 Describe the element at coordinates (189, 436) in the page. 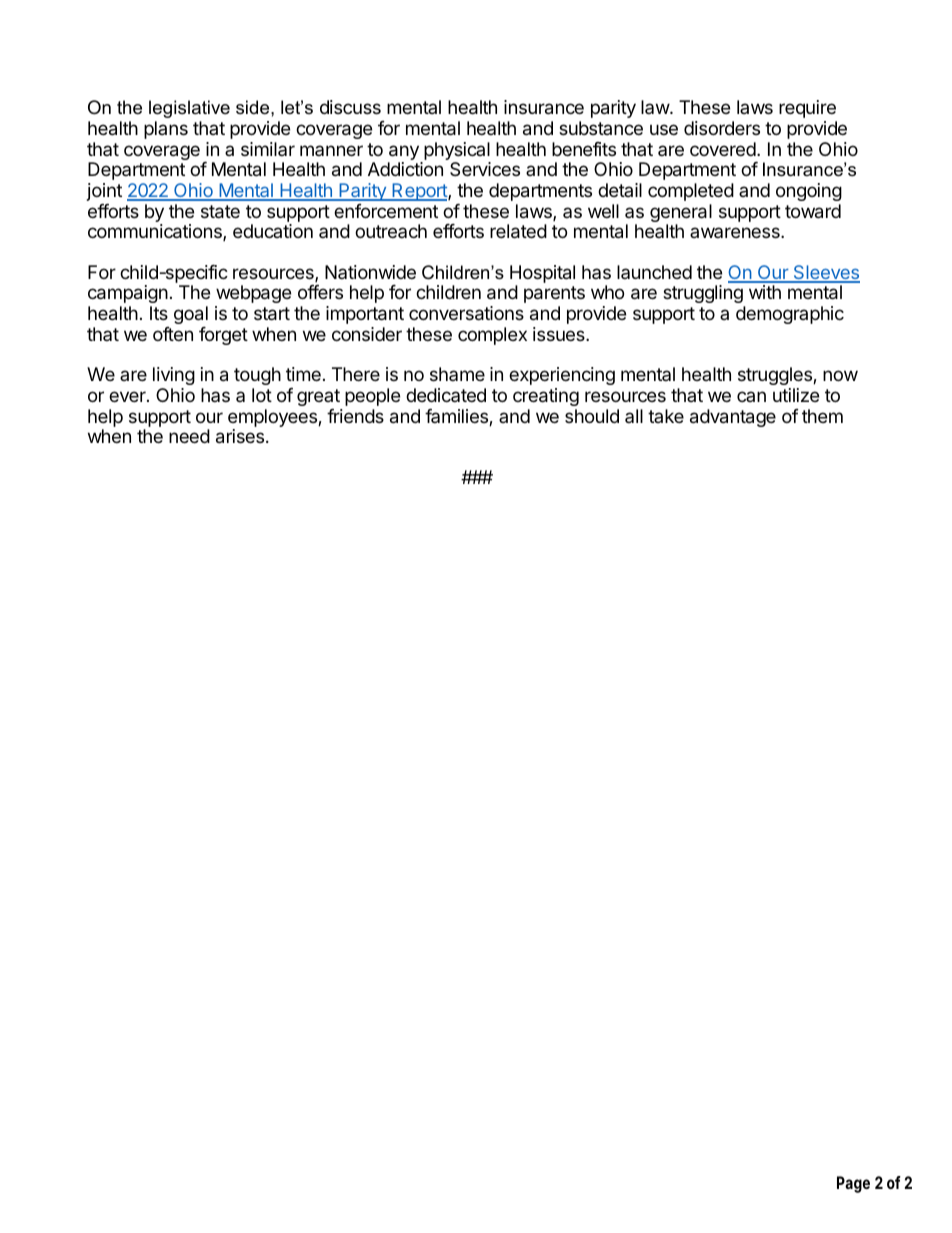

I see `need` at that location.
